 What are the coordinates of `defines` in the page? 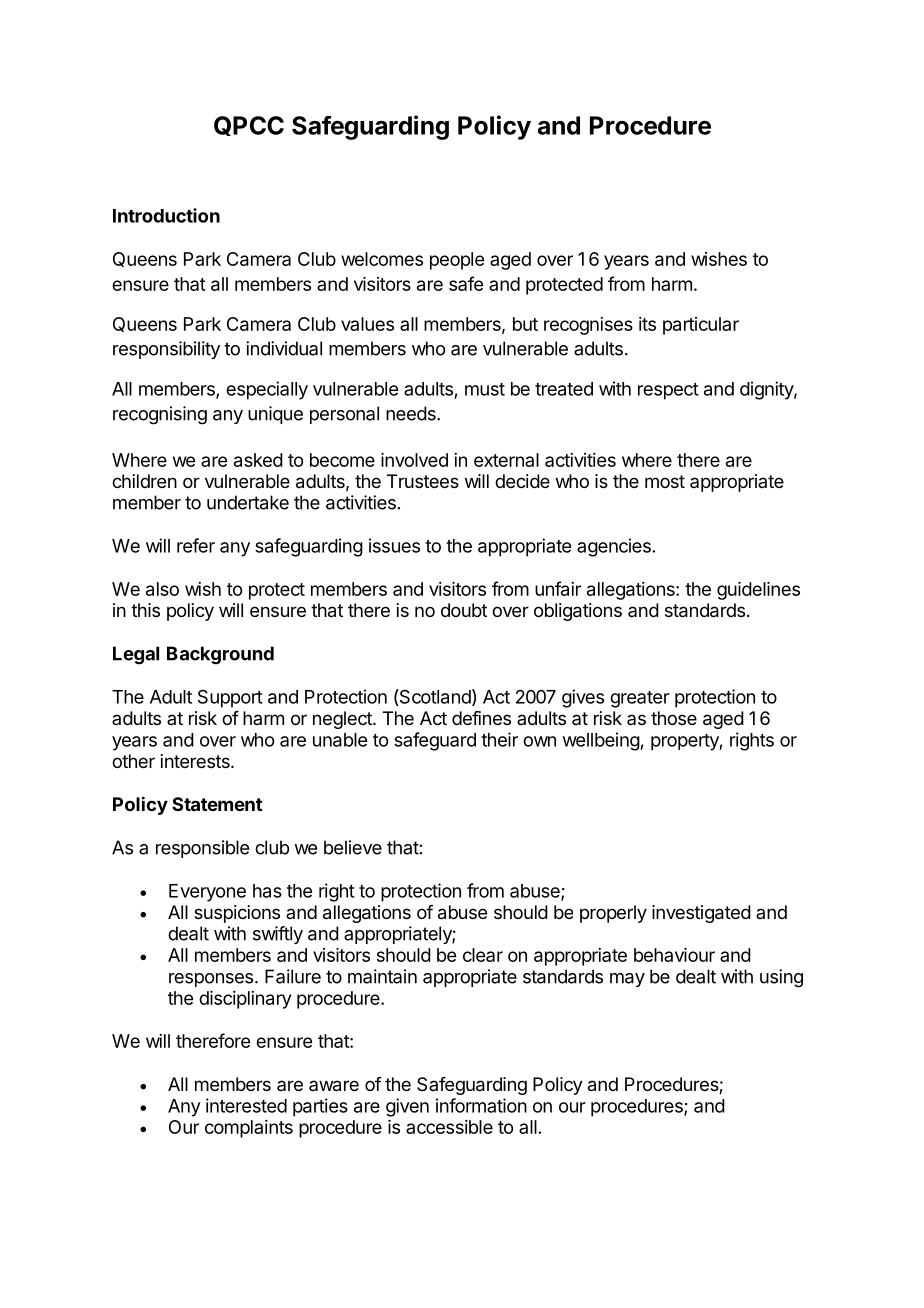 It's located at (481, 718).
